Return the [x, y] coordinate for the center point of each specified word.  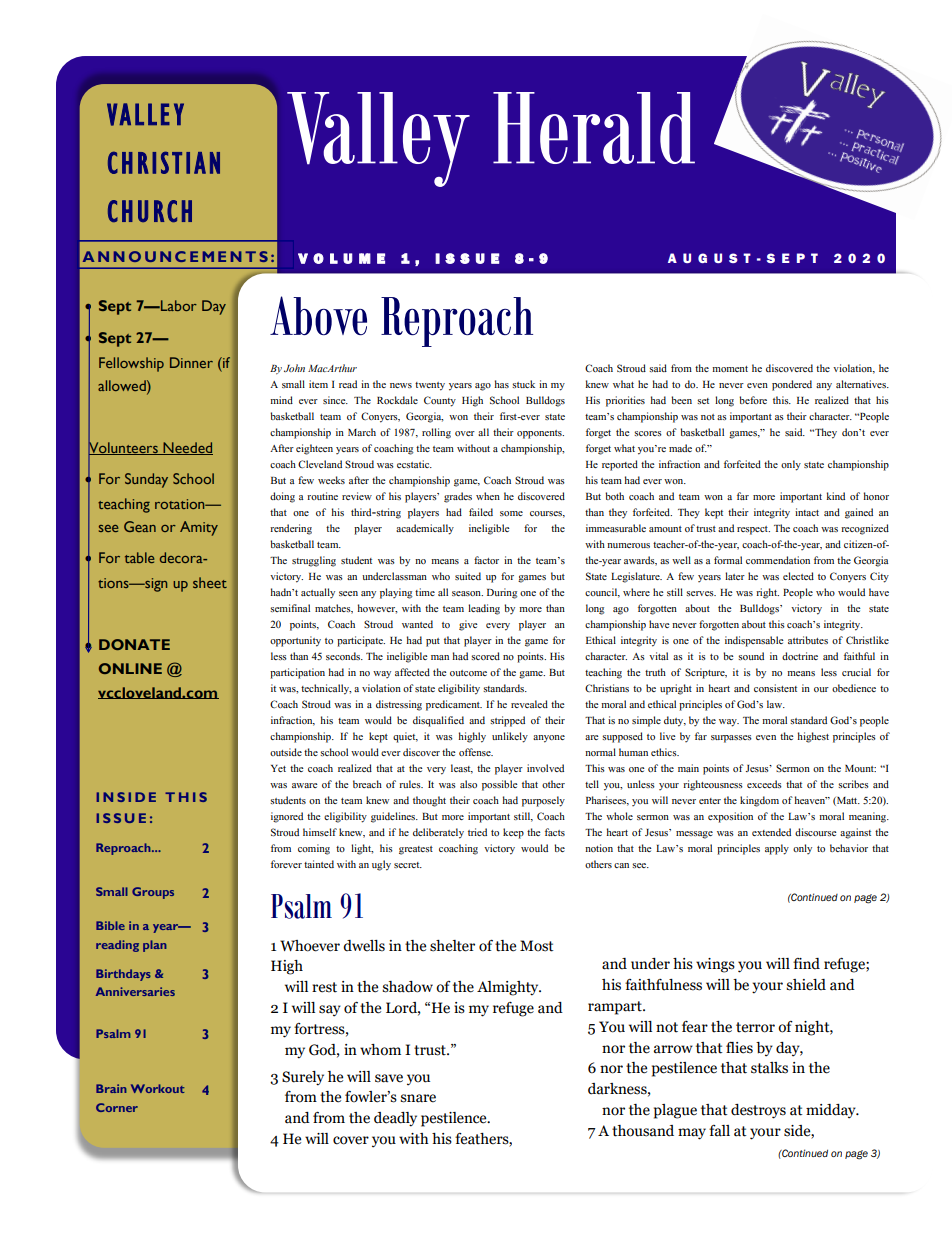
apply [777, 849]
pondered [792, 385]
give [468, 625]
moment [730, 369]
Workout [158, 1088]
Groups [153, 893]
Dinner [191, 362]
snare [418, 1098]
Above [318, 315]
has [501, 384]
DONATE [134, 644]
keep [513, 833]
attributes [808, 640]
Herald [594, 128]
